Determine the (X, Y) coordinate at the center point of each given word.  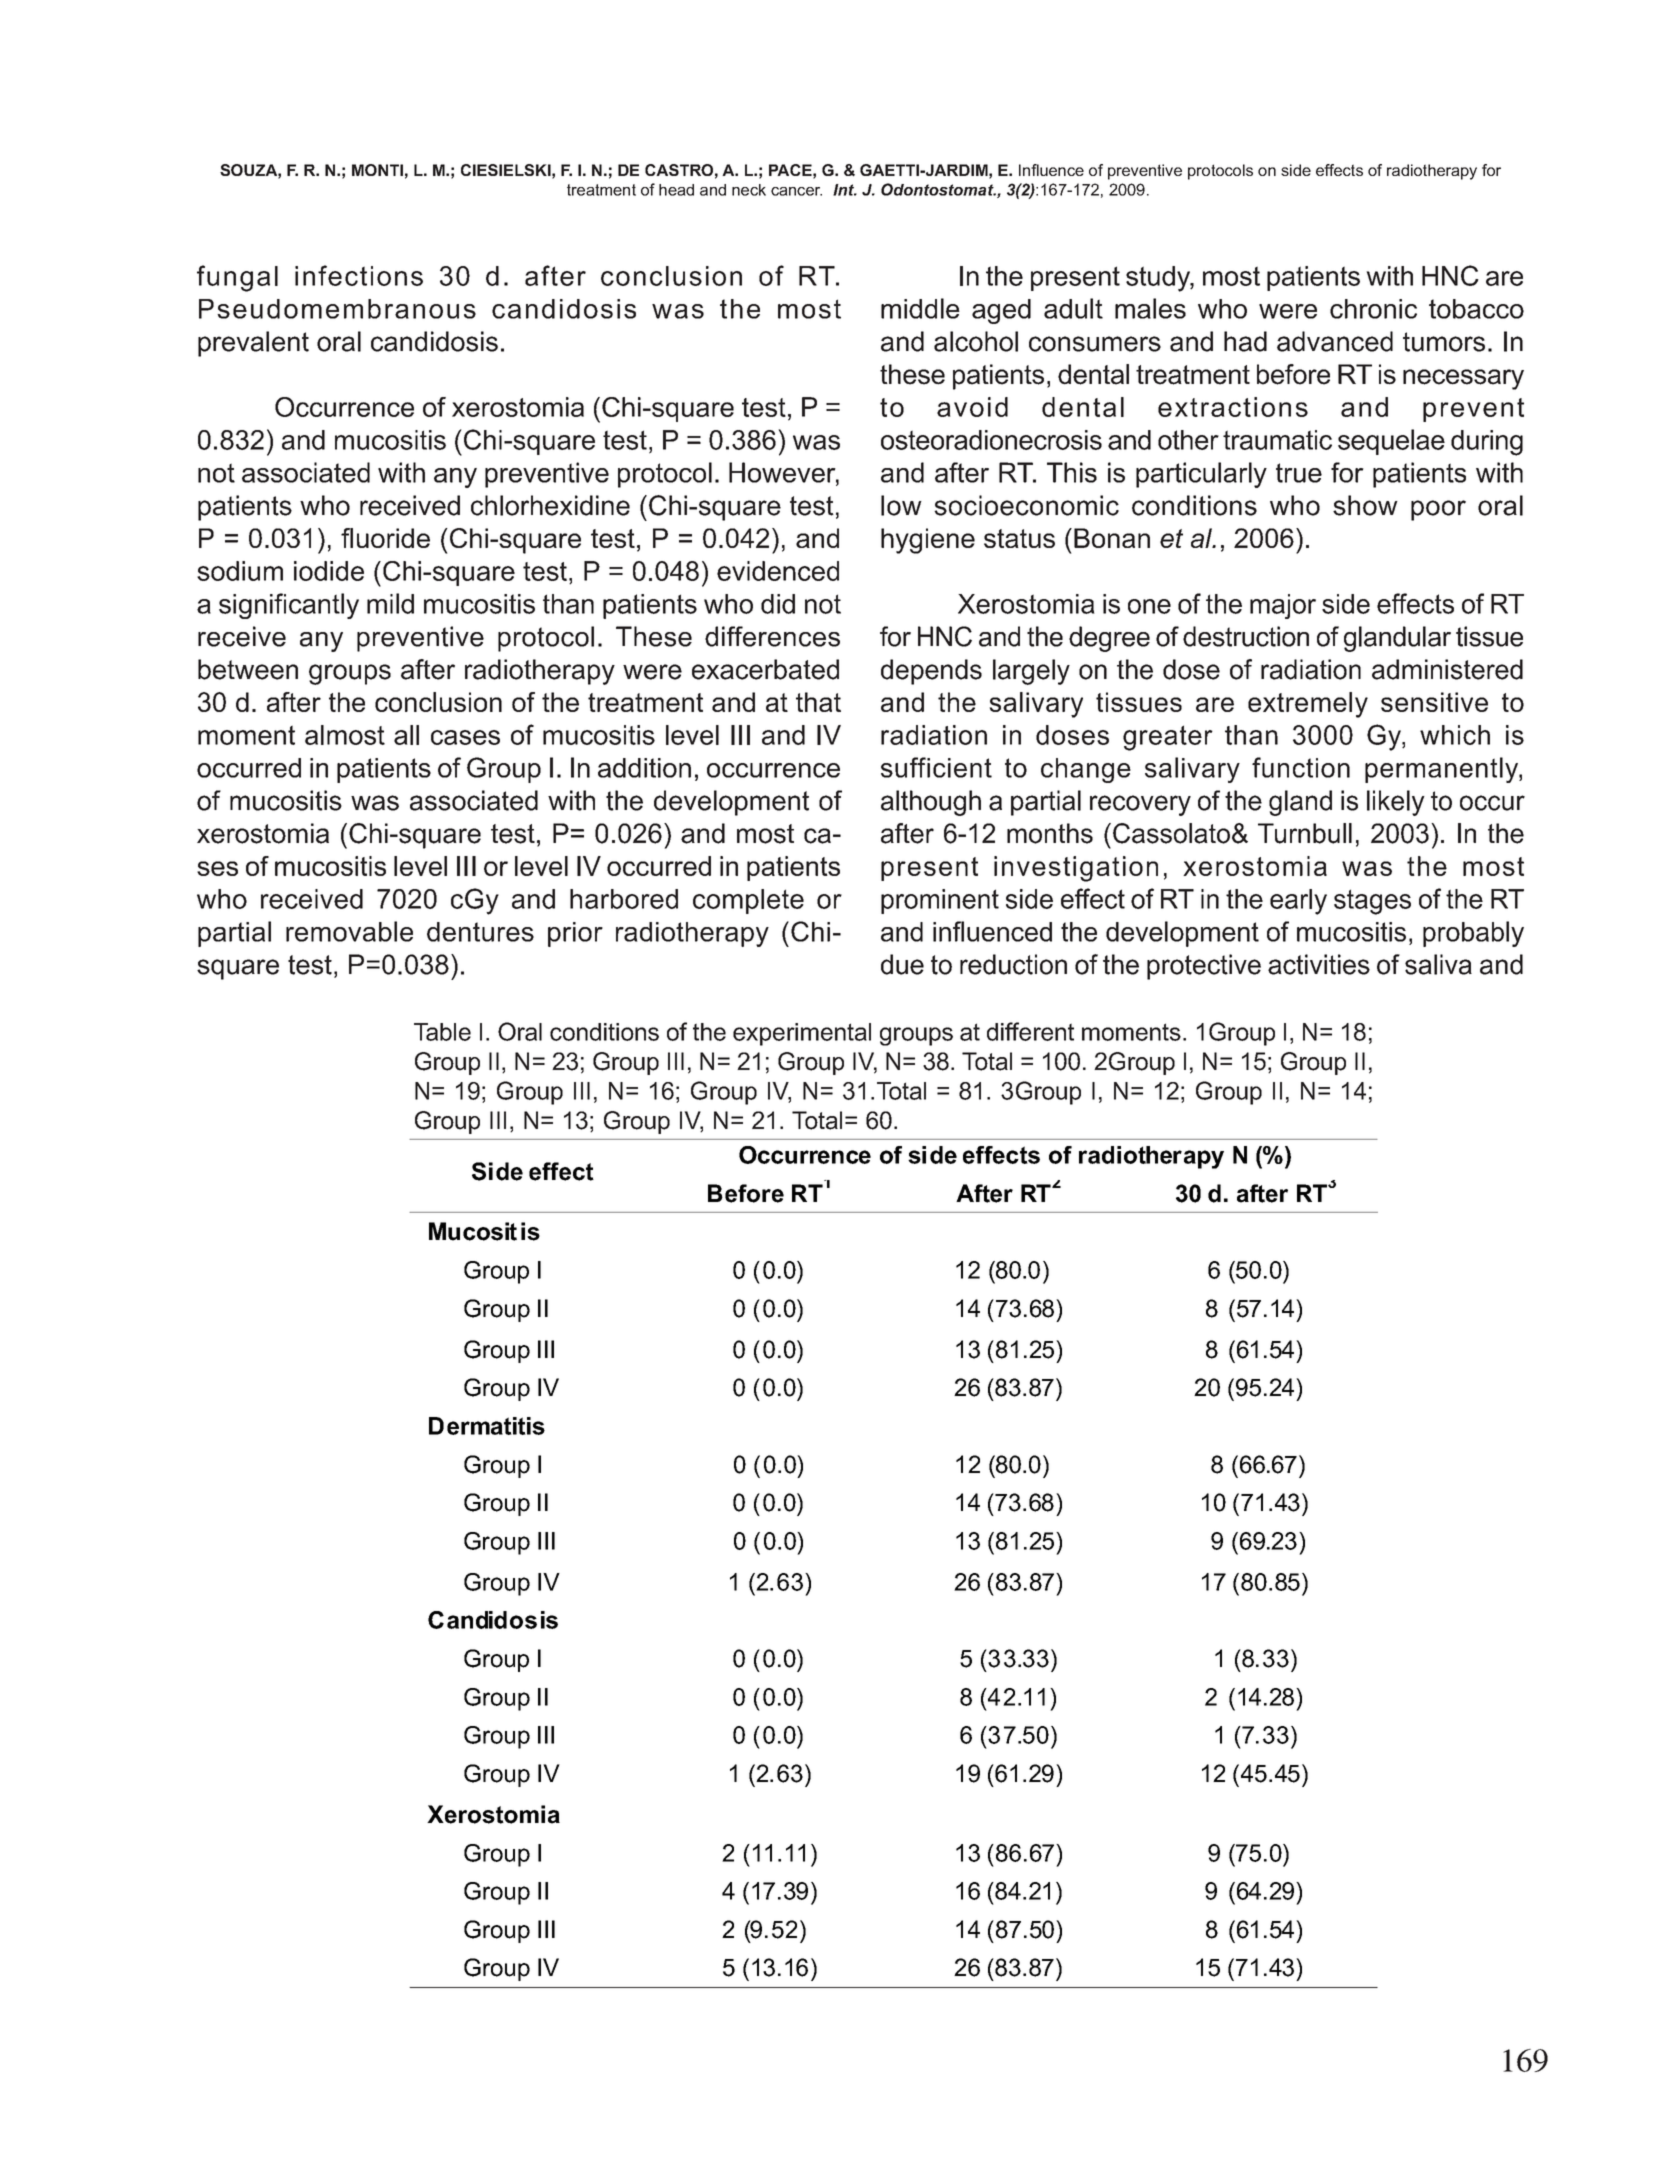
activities (1319, 964)
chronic (1373, 309)
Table (442, 1032)
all (406, 735)
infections (359, 275)
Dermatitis (487, 1426)
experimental (802, 1034)
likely (1396, 803)
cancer (796, 191)
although (931, 803)
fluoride (385, 538)
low (901, 505)
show (1365, 505)
